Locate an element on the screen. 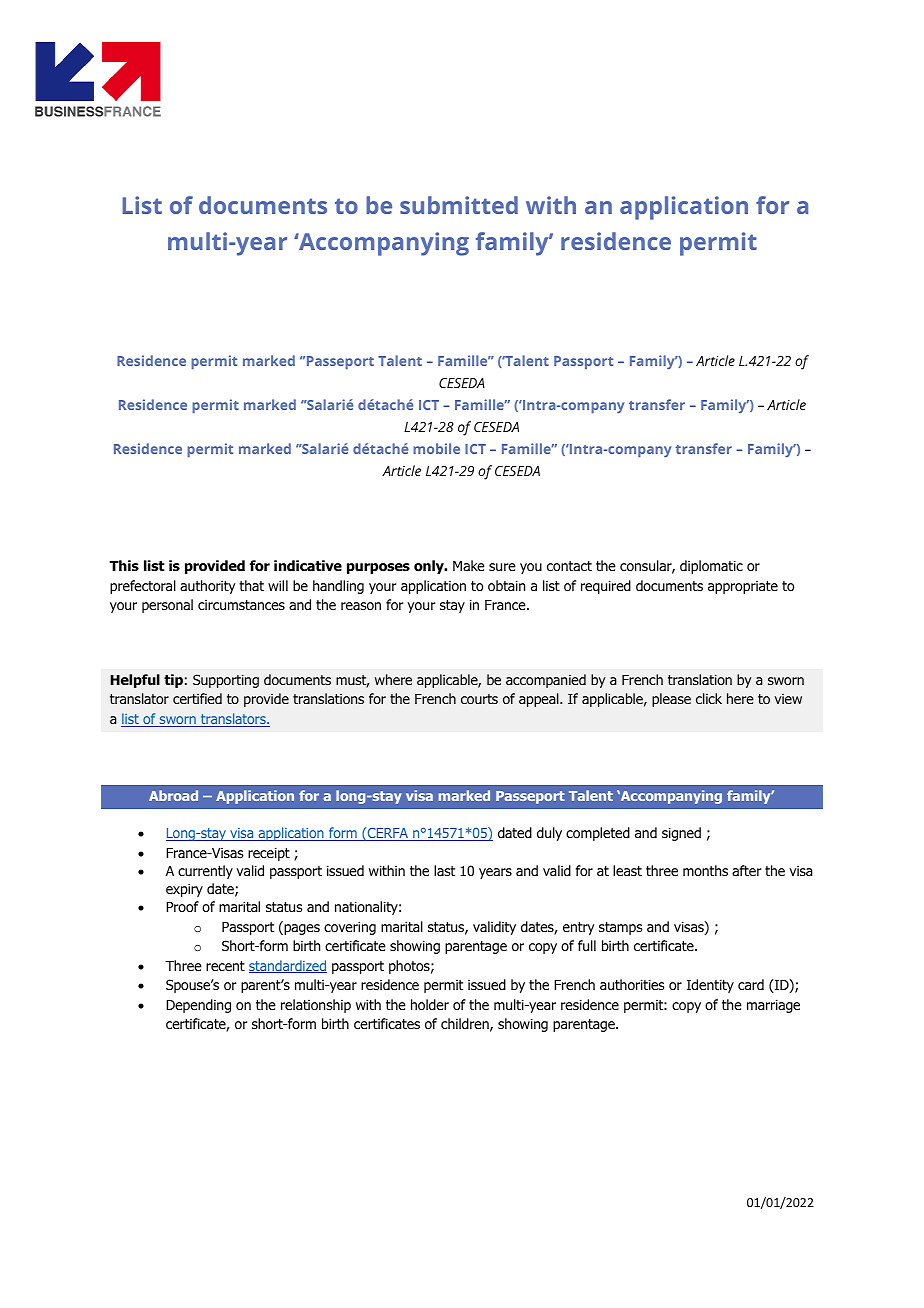 The image size is (924, 1308). click is located at coordinates (709, 698).
